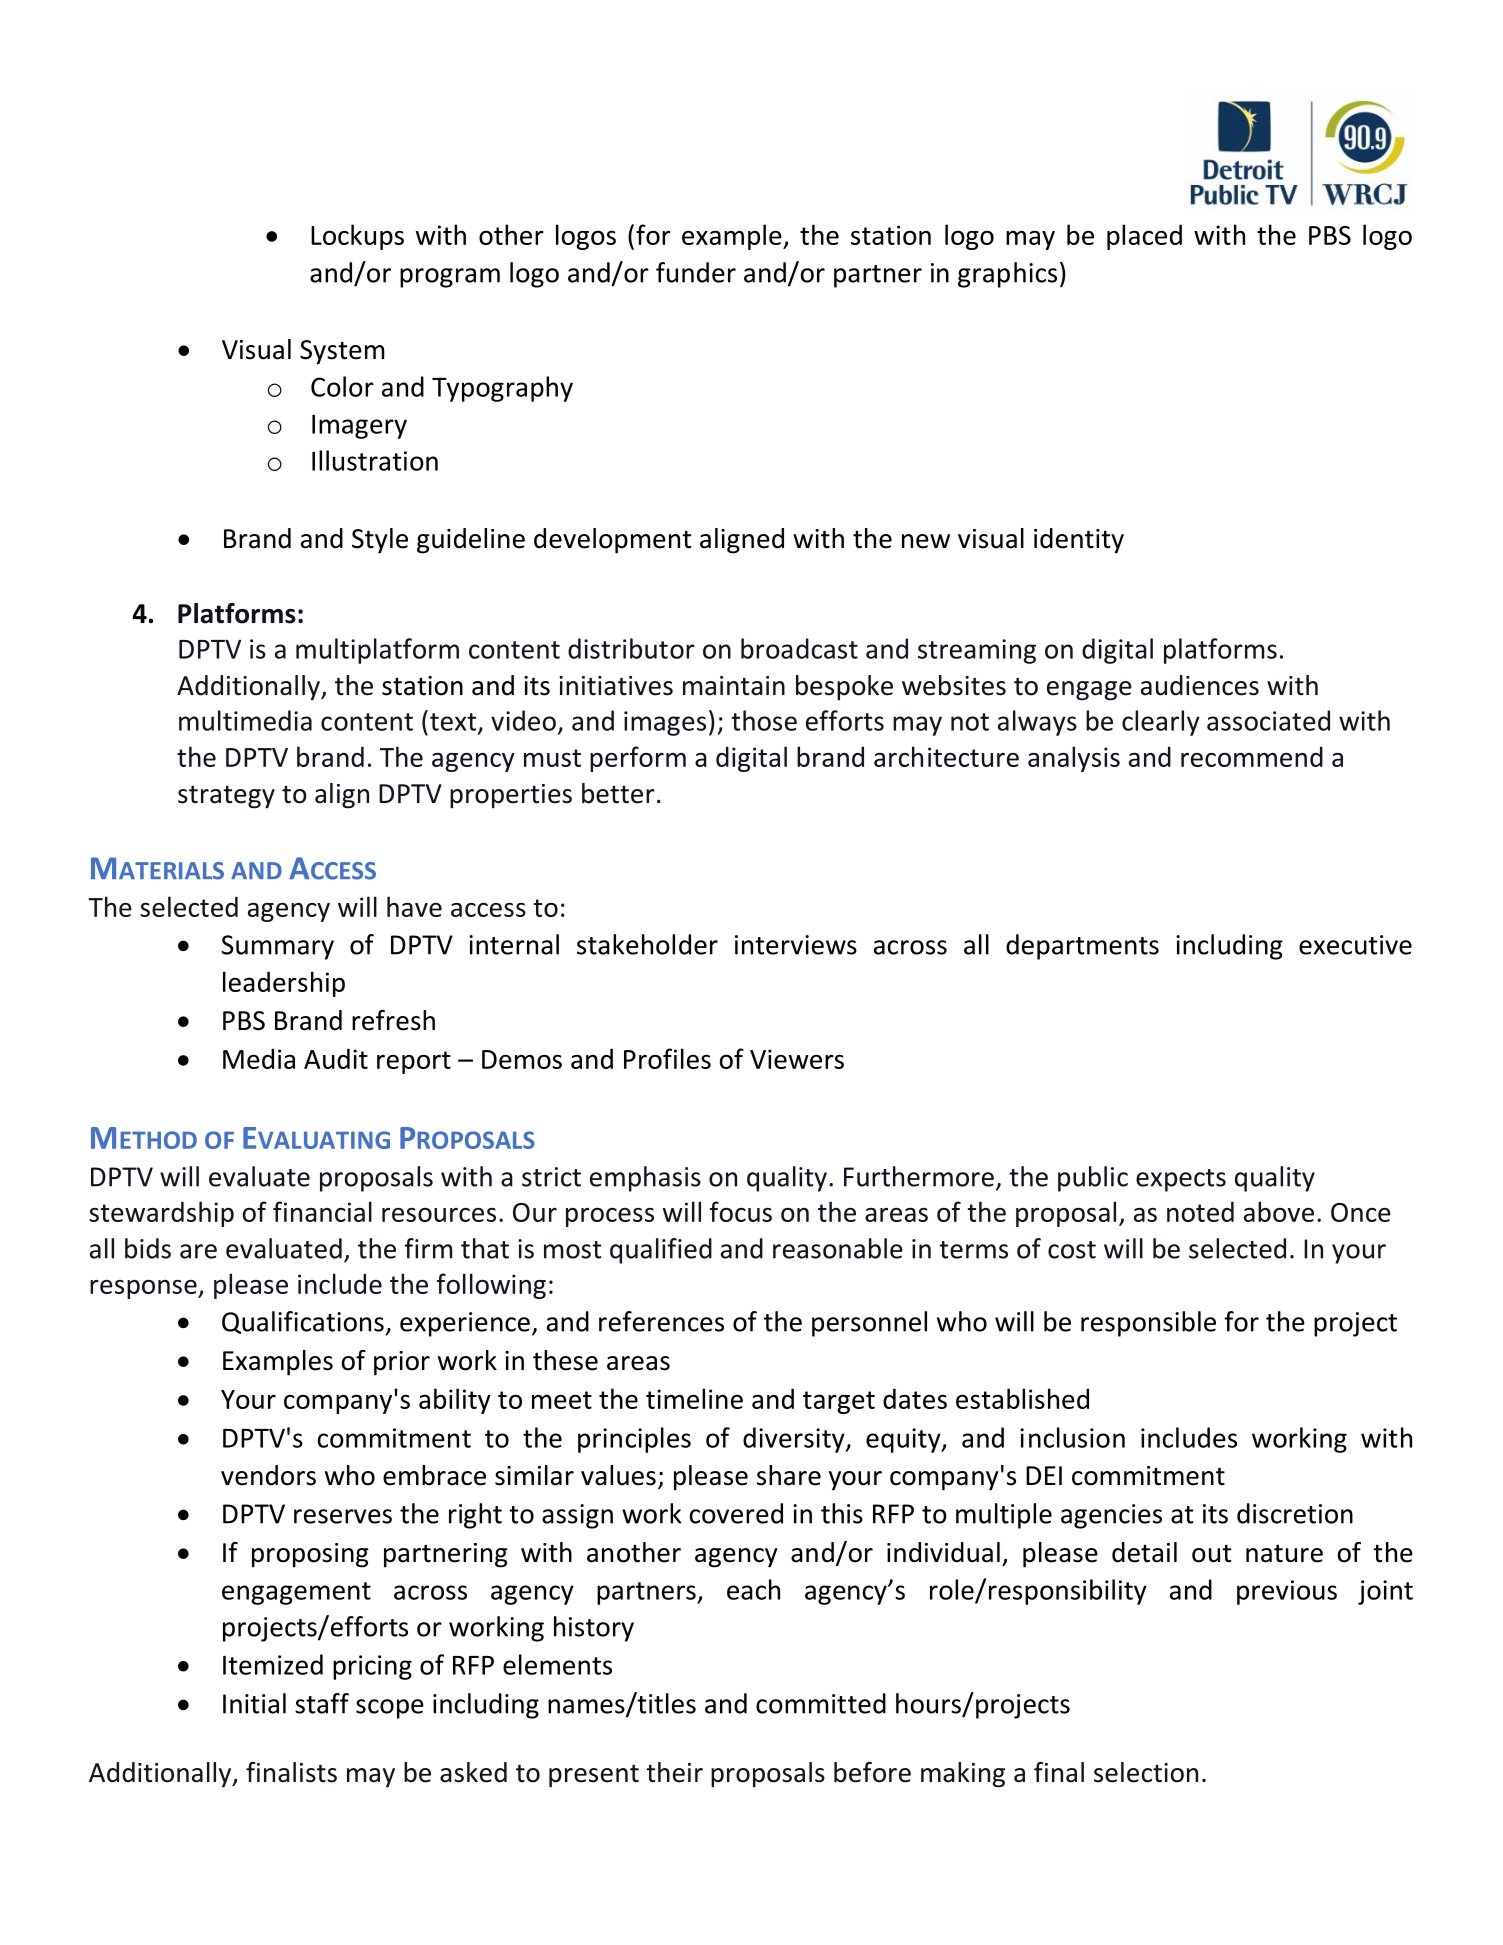  Describe the element at coordinates (357, 237) in the screenshot. I see `Lockups` at that location.
